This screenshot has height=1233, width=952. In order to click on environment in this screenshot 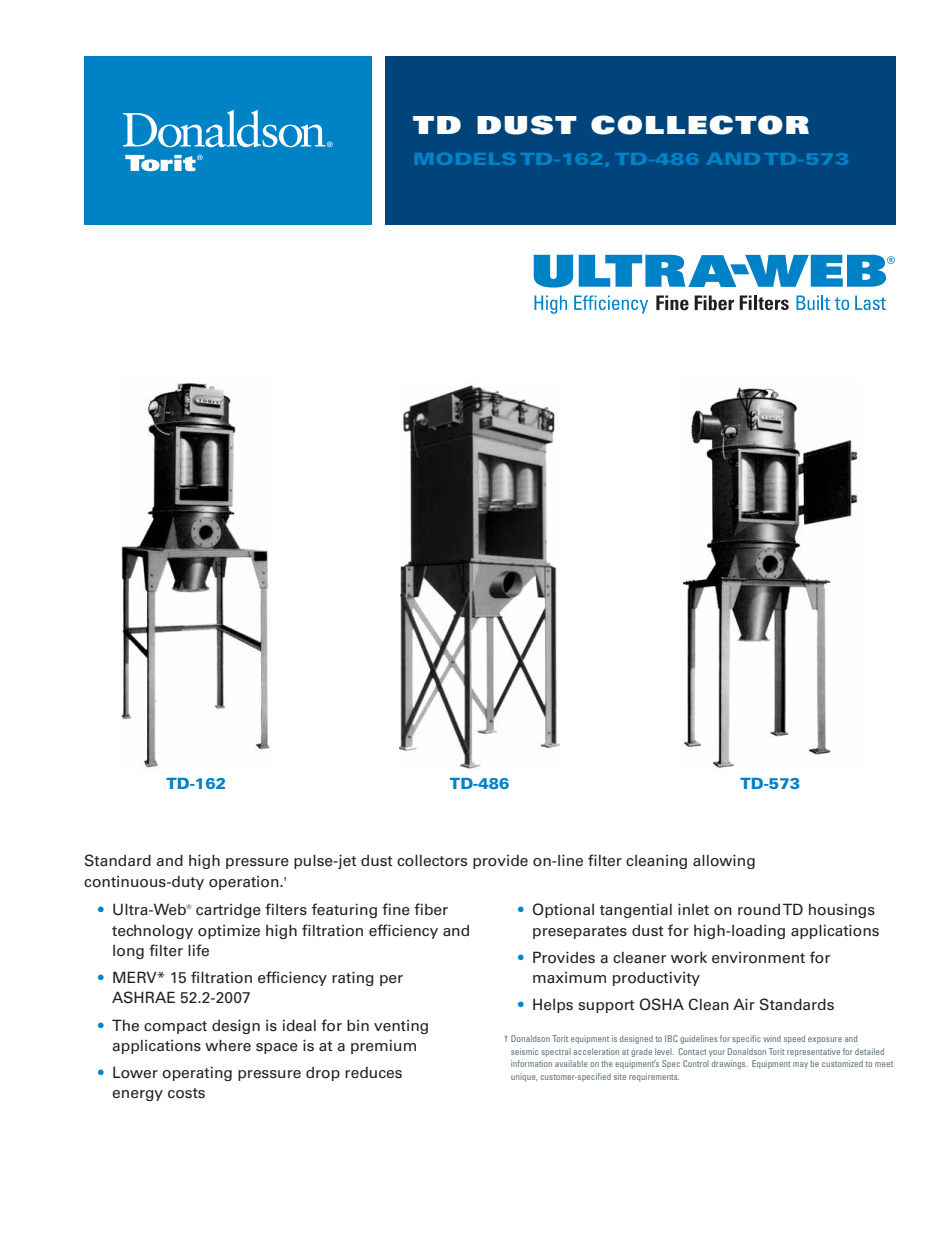, I will do `click(758, 958)`.
